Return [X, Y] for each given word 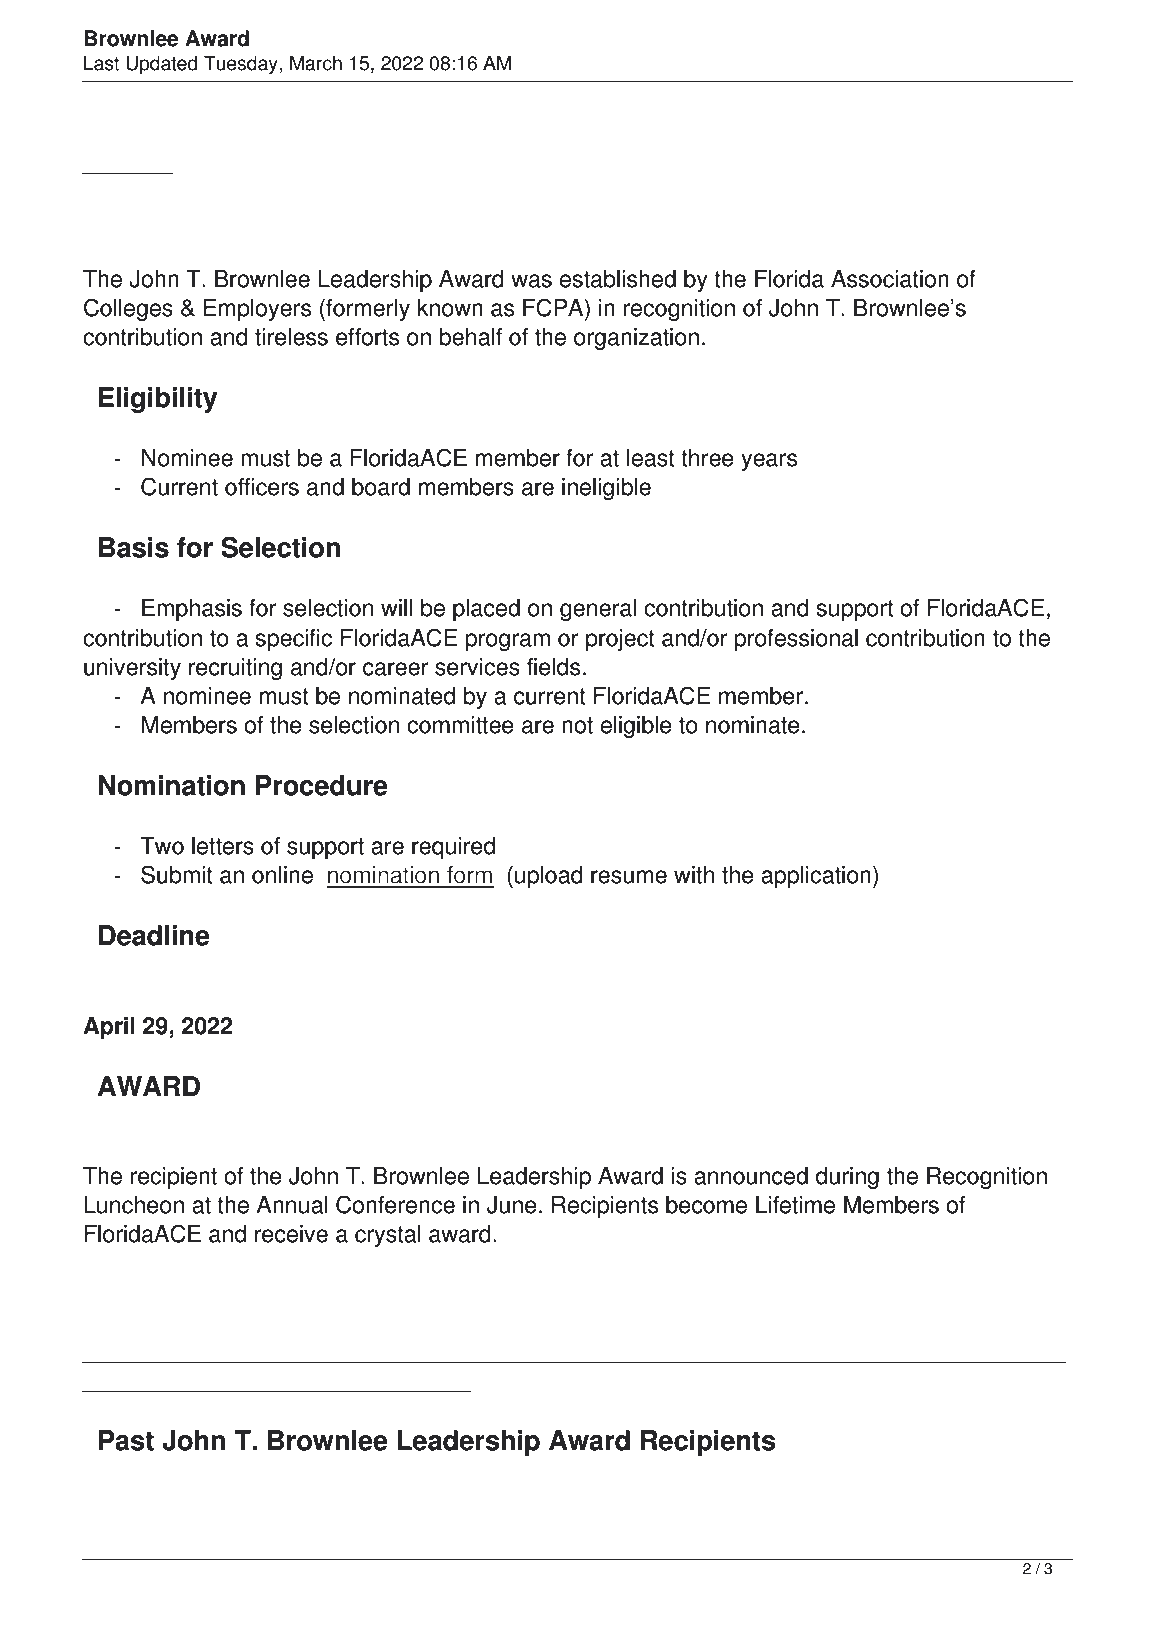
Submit [177, 874]
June [512, 1205]
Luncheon [134, 1205]
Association [890, 279]
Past [126, 1440]
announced [751, 1176]
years [769, 462]
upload [549, 877]
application [816, 877]
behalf [470, 337]
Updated [161, 65]
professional [796, 640]
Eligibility [158, 400]
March [316, 63]
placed [486, 610]
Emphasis [192, 610]
